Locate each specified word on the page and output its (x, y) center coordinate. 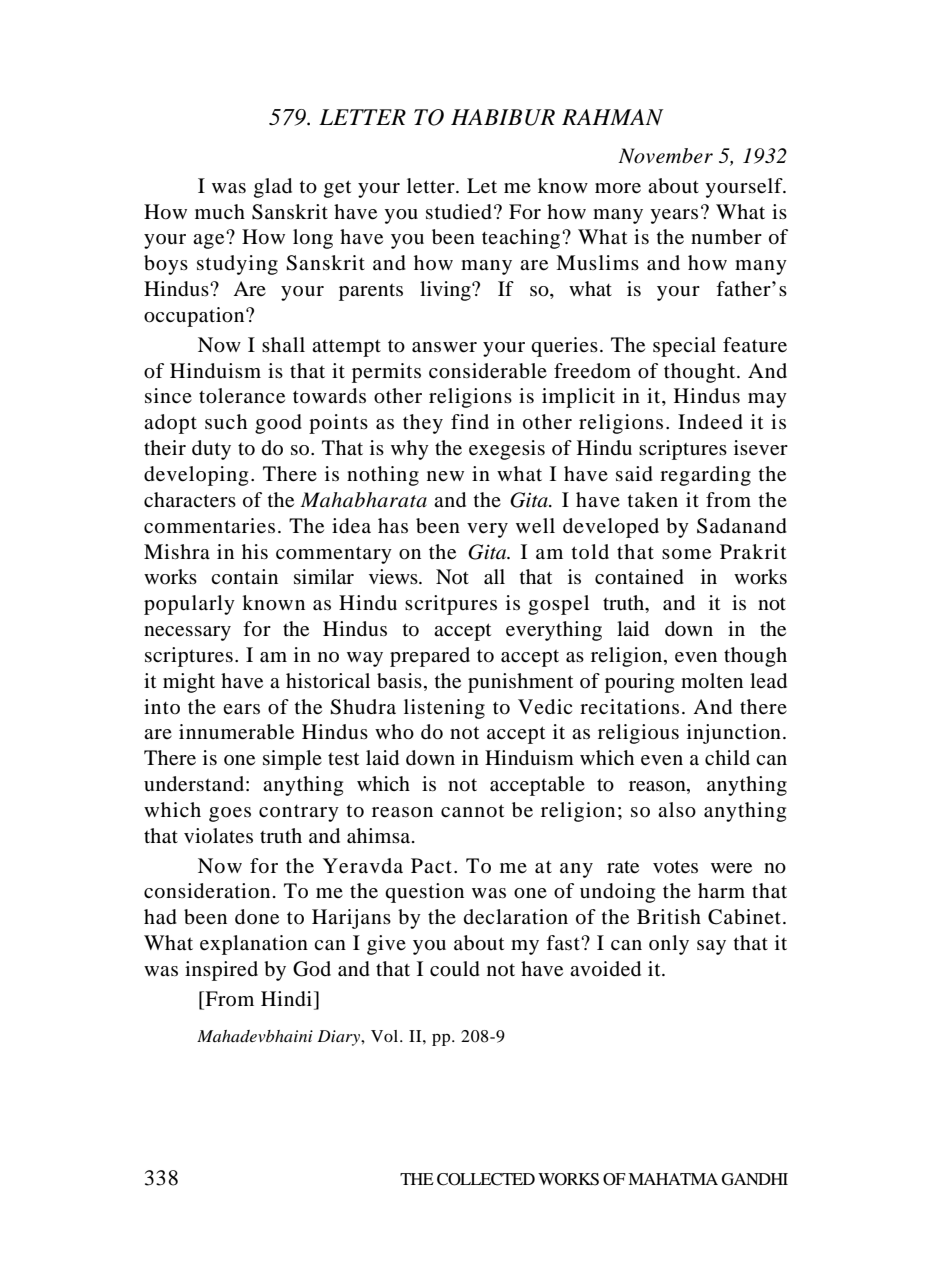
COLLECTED (486, 1179)
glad (273, 188)
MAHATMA (673, 1179)
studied (459, 212)
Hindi (288, 999)
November (665, 156)
